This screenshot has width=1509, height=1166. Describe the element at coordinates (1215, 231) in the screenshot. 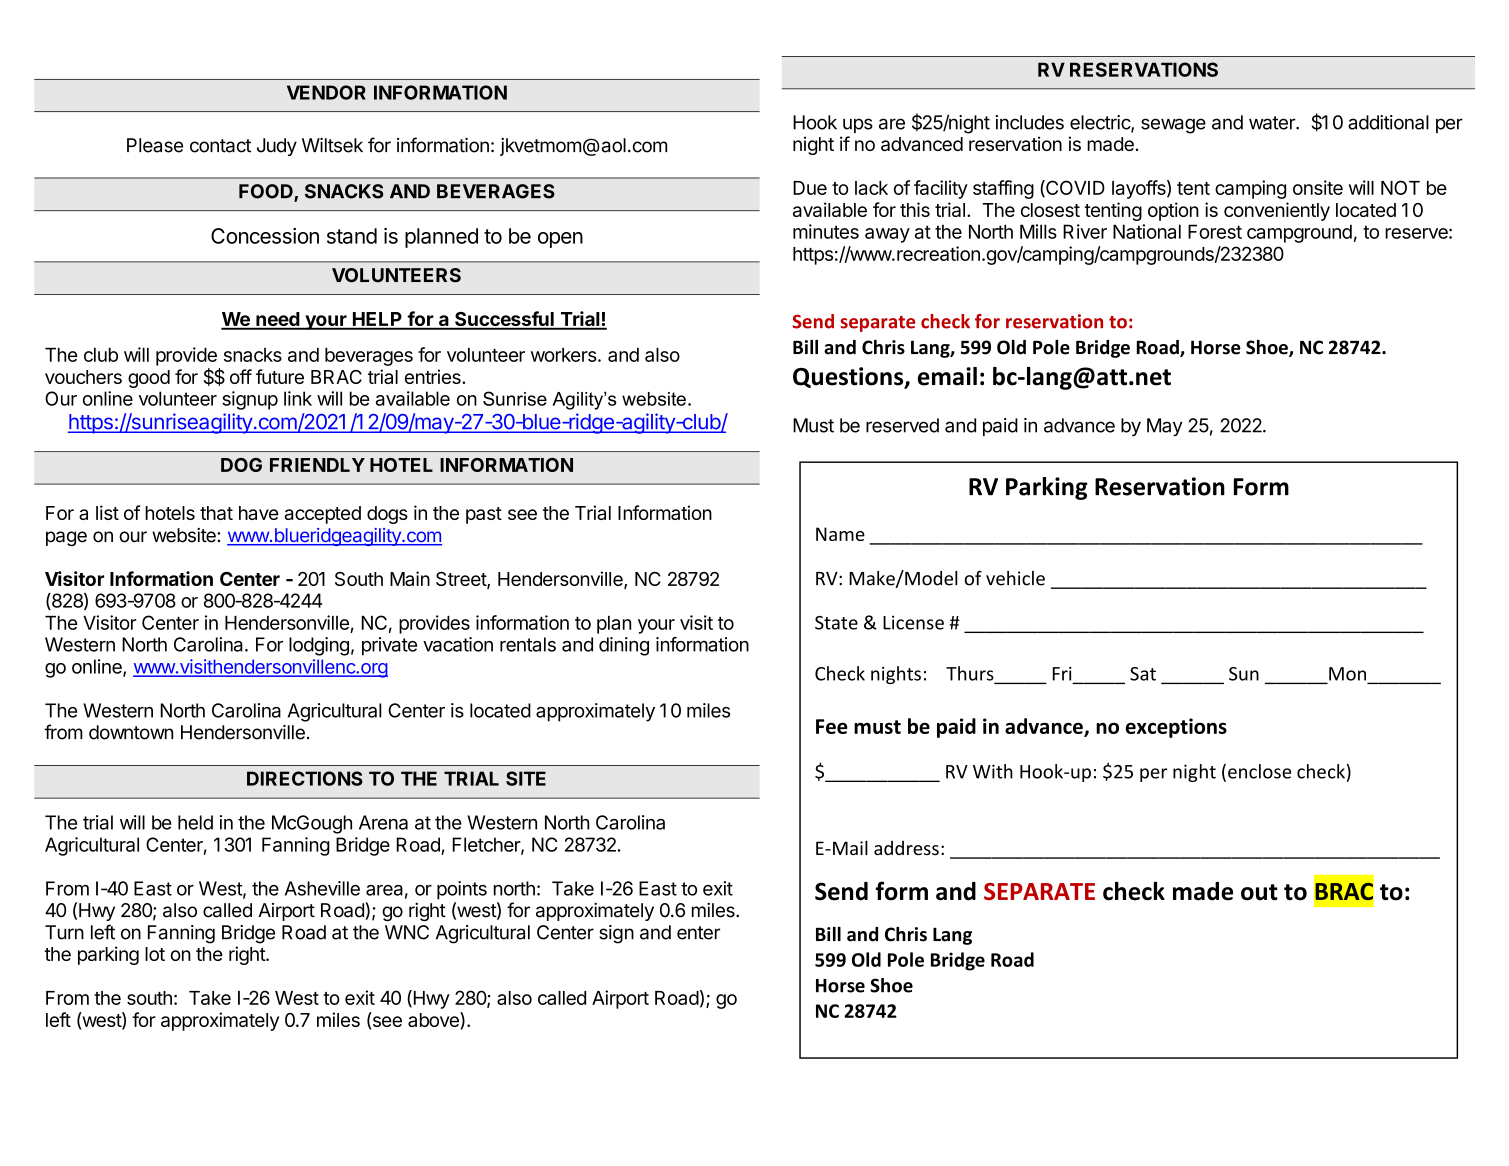

I see `Forest` at that location.
